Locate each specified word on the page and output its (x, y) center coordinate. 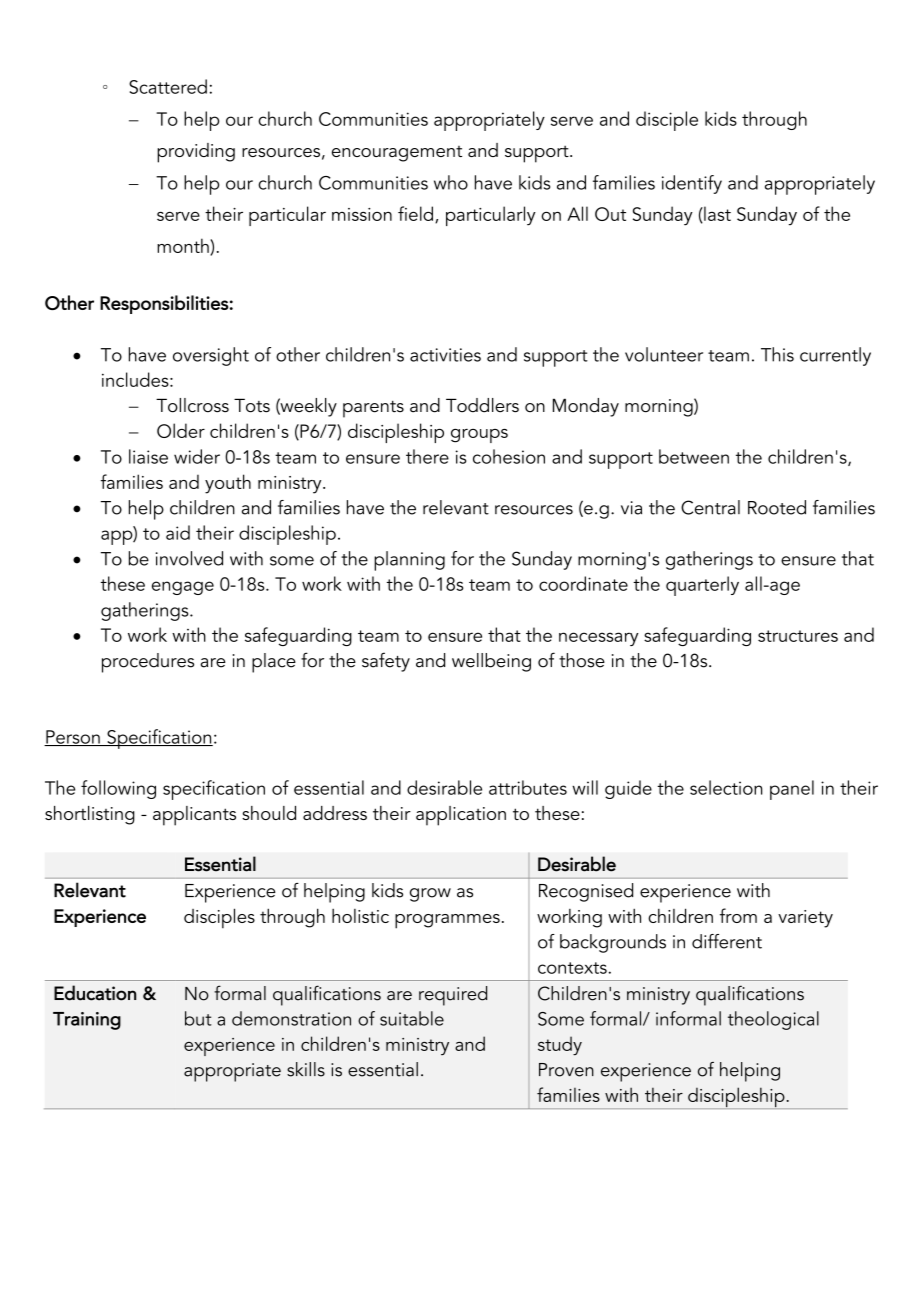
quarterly (702, 586)
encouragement (397, 154)
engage (183, 588)
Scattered (168, 86)
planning (409, 561)
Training (87, 1021)
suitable (412, 1018)
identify (692, 184)
